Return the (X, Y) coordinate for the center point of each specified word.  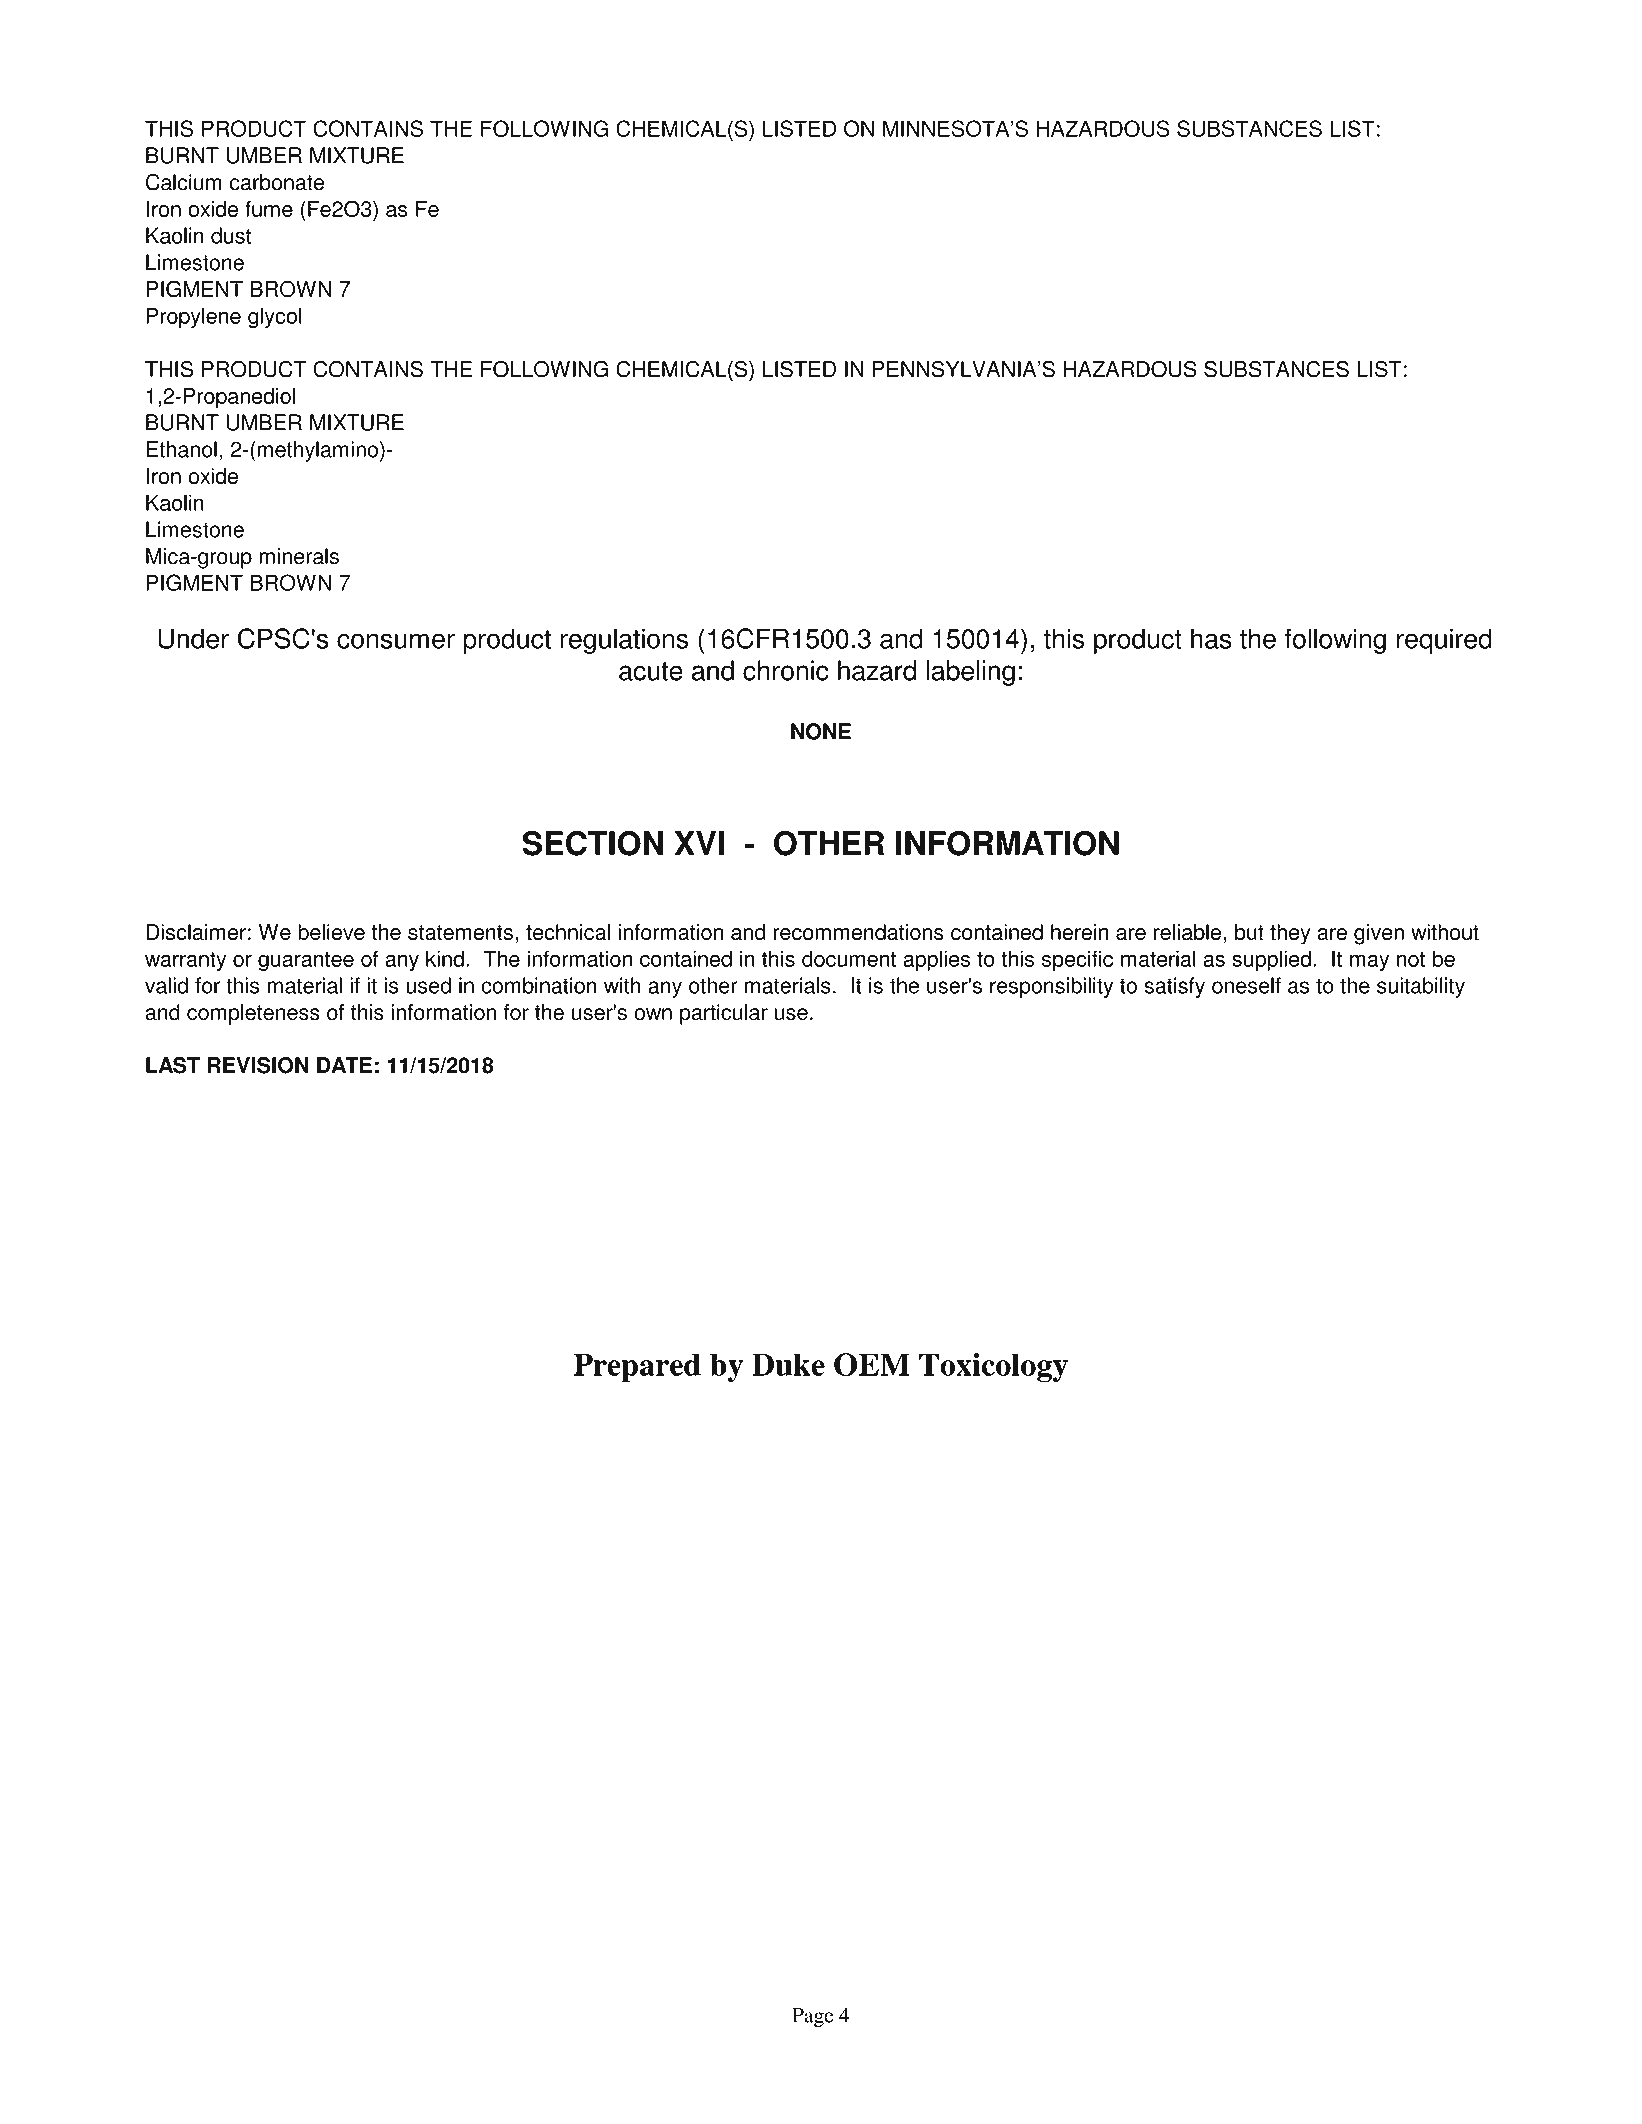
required (1444, 641)
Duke (788, 1364)
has (1211, 638)
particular (724, 1014)
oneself (1246, 985)
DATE (344, 1065)
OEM (872, 1364)
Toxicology (993, 1367)
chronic (785, 670)
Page (813, 2017)
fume (269, 208)
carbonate (277, 182)
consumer (396, 641)
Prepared (637, 1367)
